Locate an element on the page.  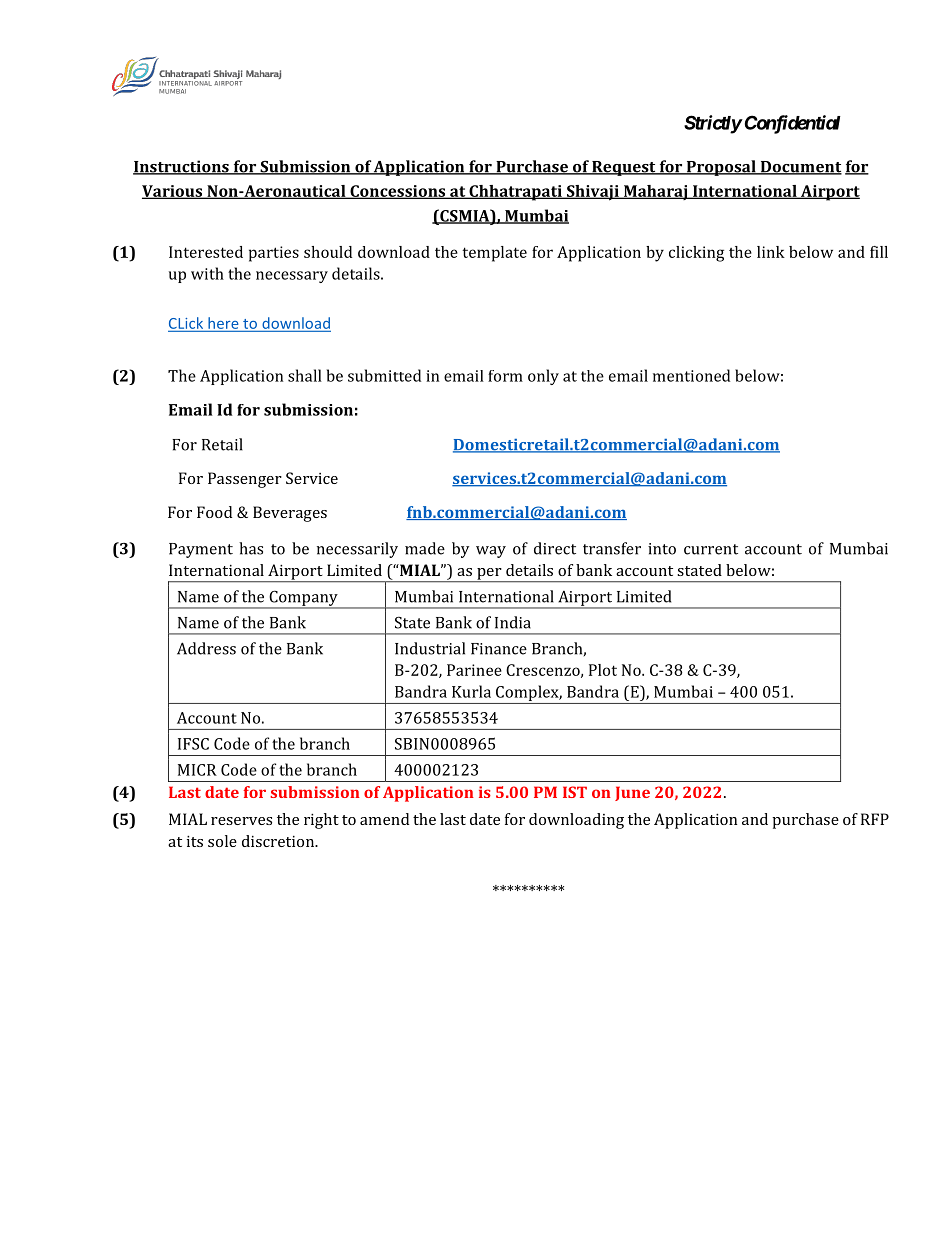
Address is located at coordinates (206, 648).
